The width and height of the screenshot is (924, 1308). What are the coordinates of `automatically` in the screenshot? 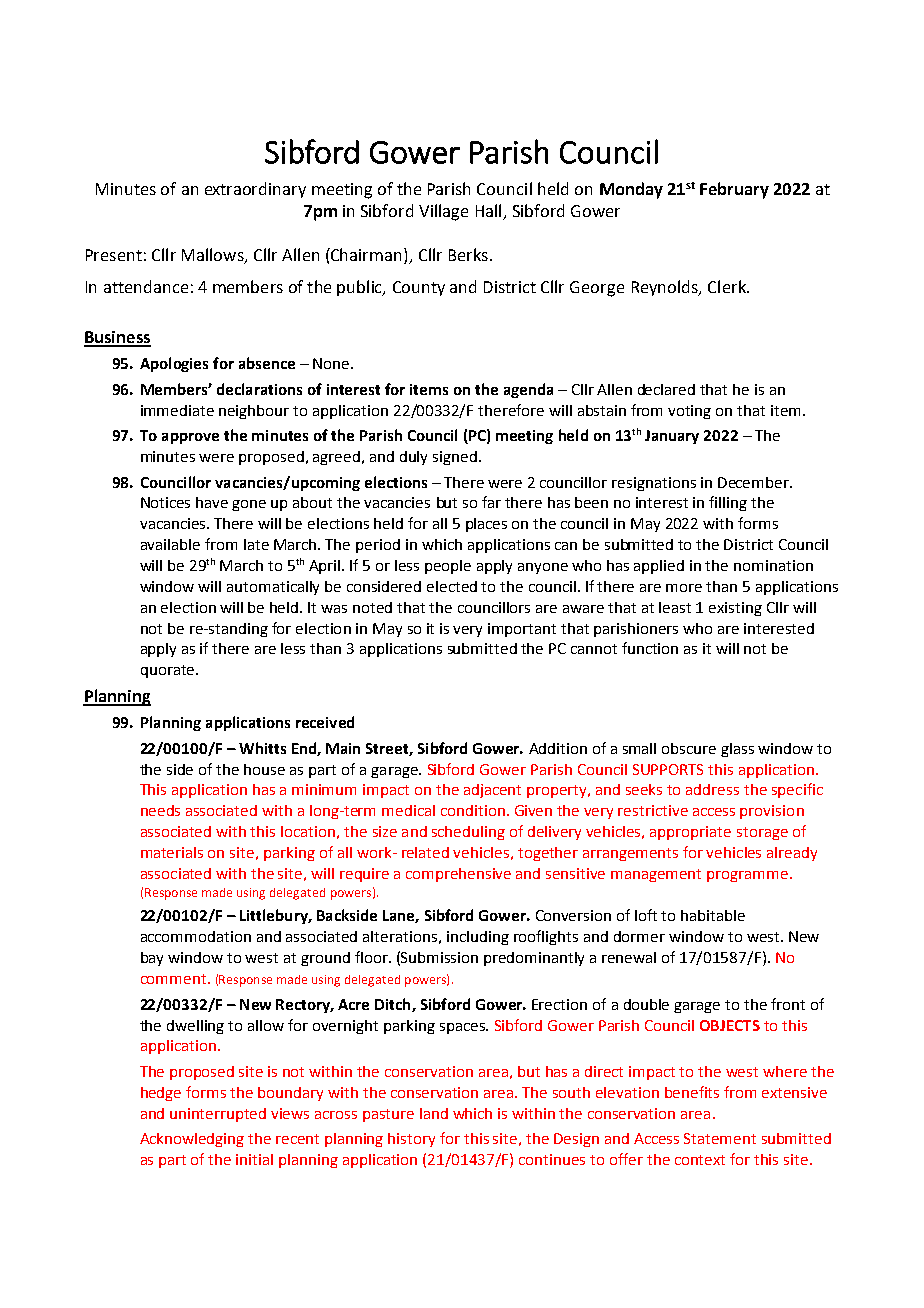 It's located at (273, 588).
